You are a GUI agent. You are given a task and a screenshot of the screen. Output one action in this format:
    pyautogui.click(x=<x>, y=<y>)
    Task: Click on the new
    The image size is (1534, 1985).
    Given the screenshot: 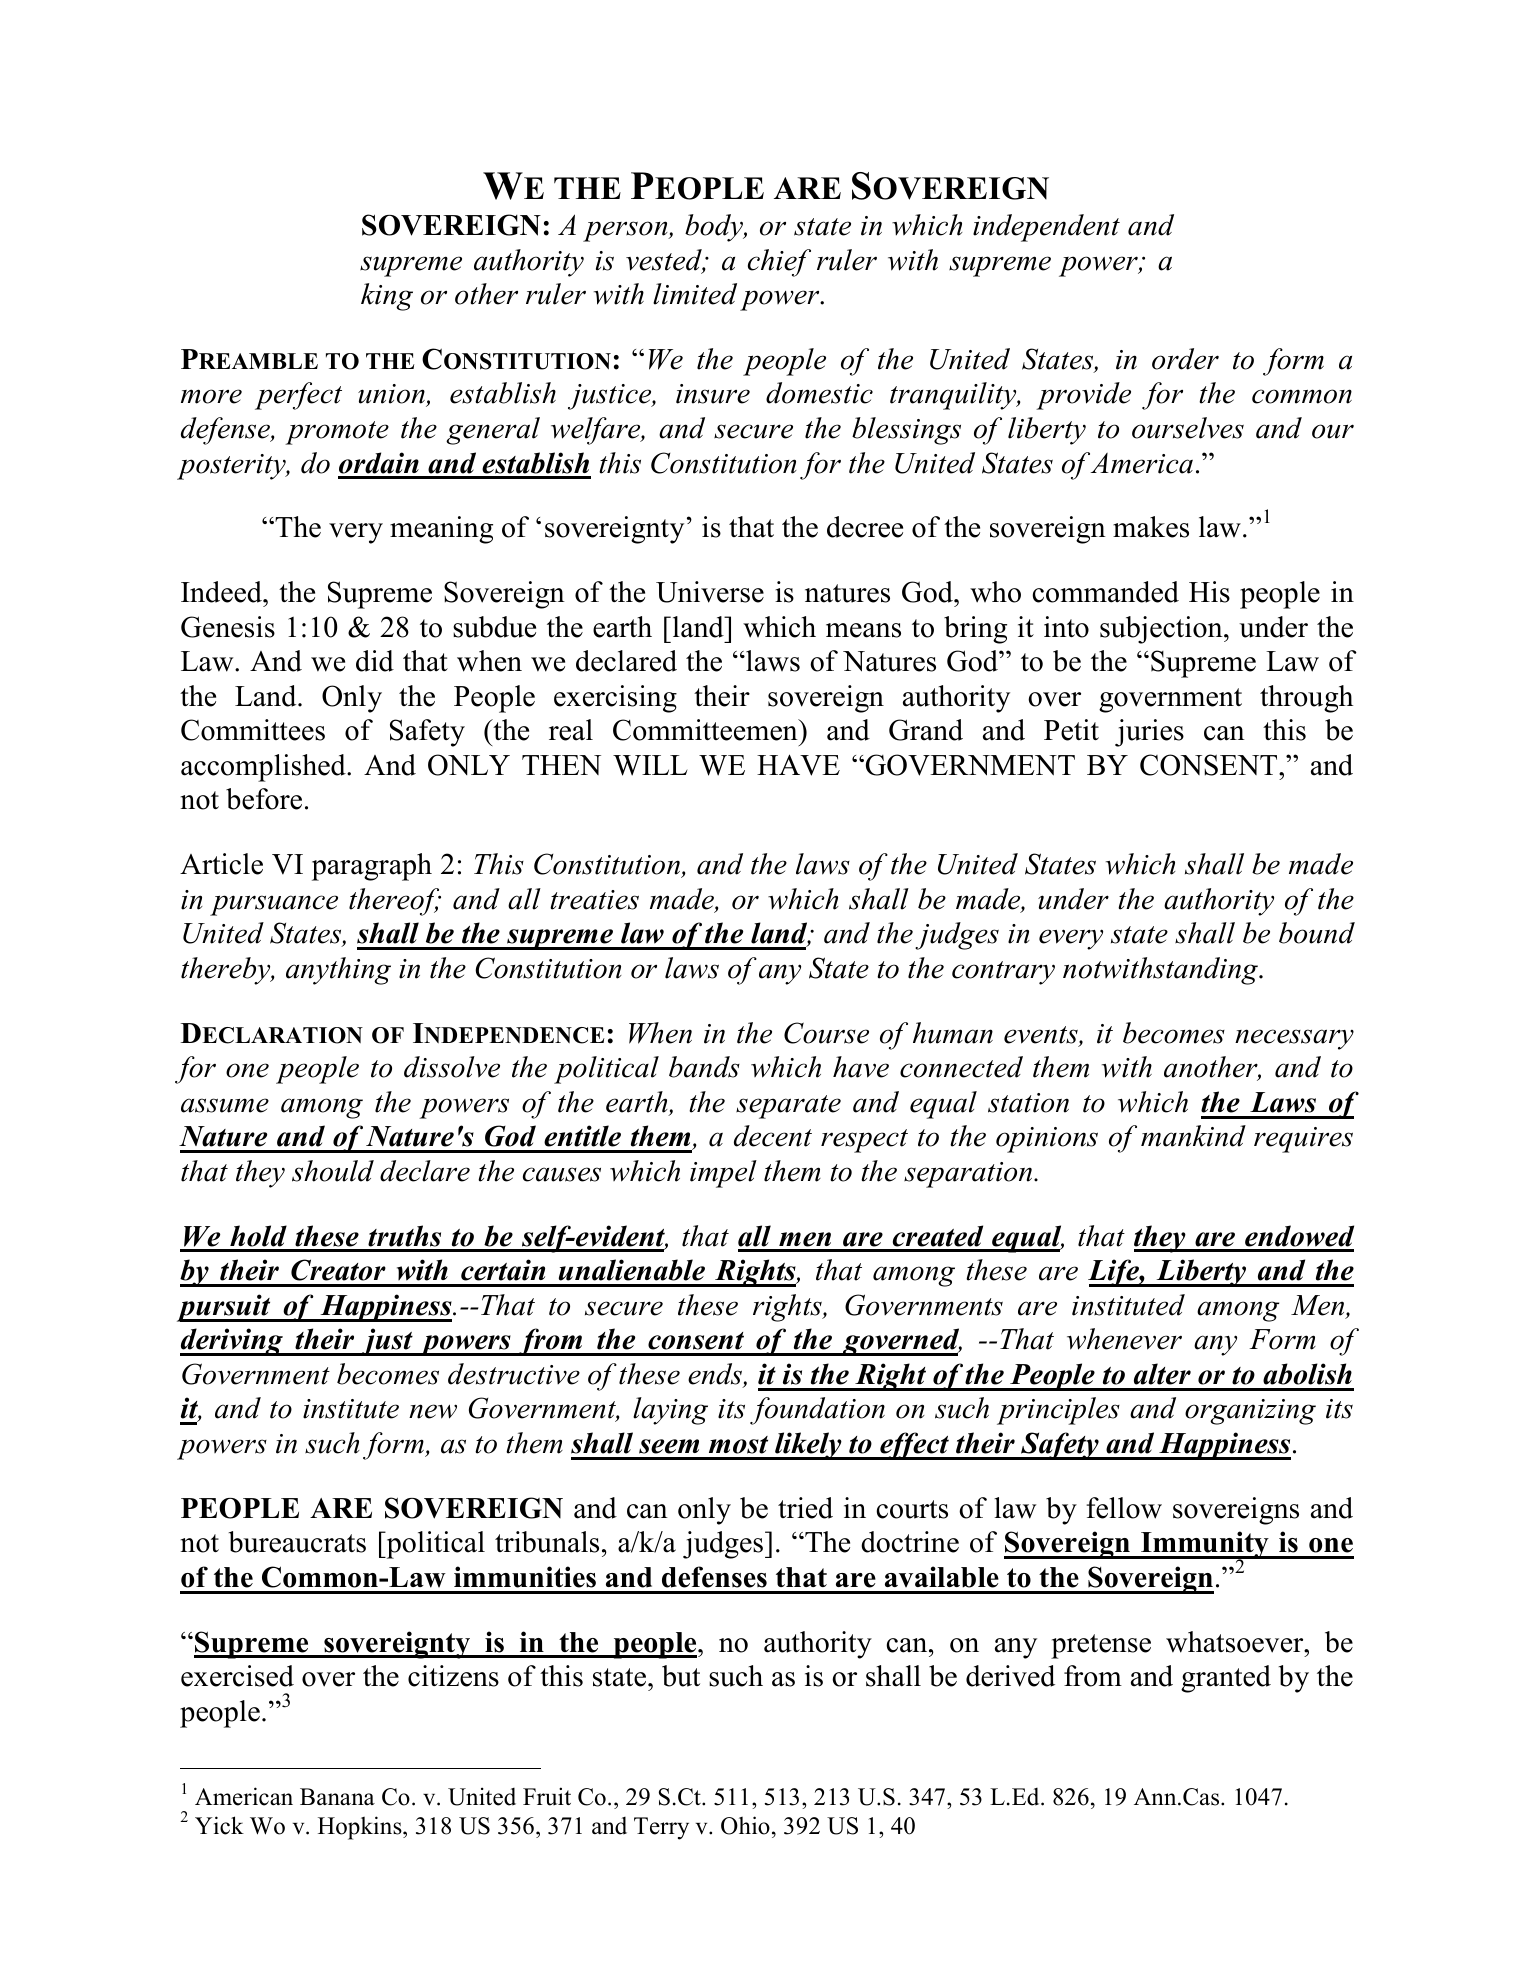 What is the action you would take?
    pyautogui.click(x=433, y=1411)
